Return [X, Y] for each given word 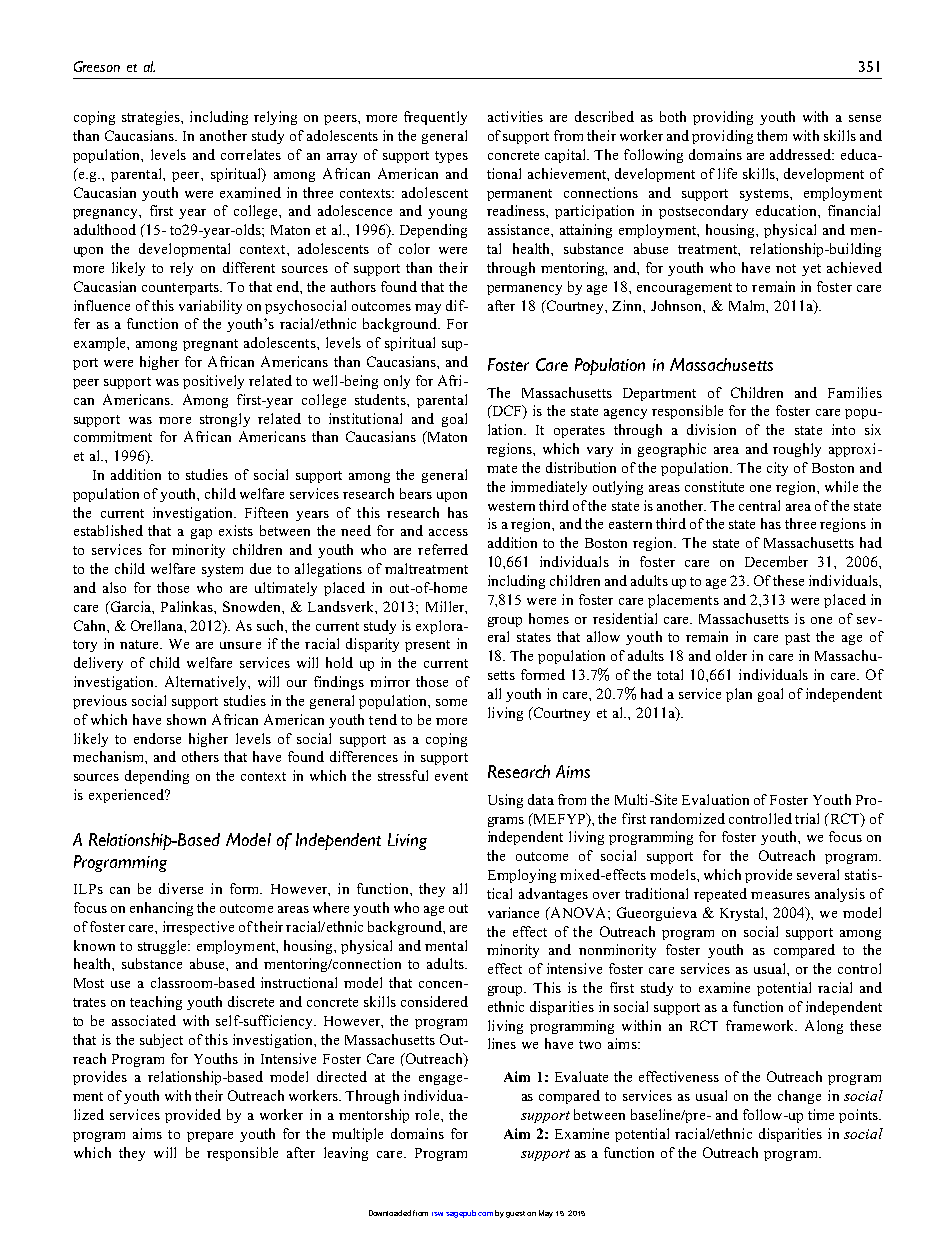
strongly [225, 420]
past [797, 639]
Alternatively [207, 683]
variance [513, 912]
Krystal [743, 914]
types [451, 157]
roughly [797, 450]
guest [515, 1214]
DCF [507, 412]
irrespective [198, 928]
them [772, 135]
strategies [152, 118]
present [427, 646]
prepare [210, 1137]
